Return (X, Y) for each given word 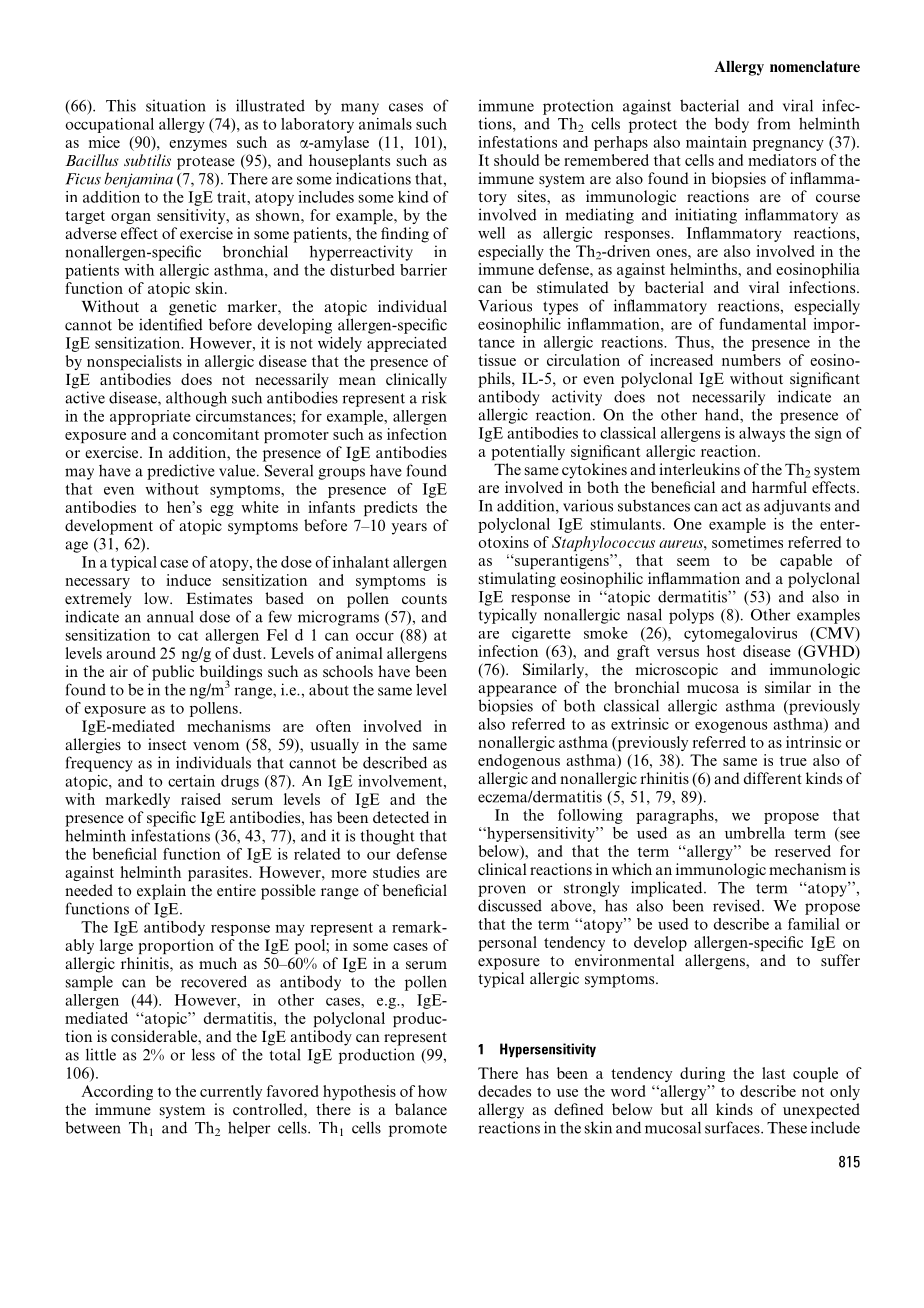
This (121, 105)
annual (170, 616)
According (117, 1092)
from (774, 123)
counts (424, 599)
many (360, 109)
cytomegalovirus (740, 634)
